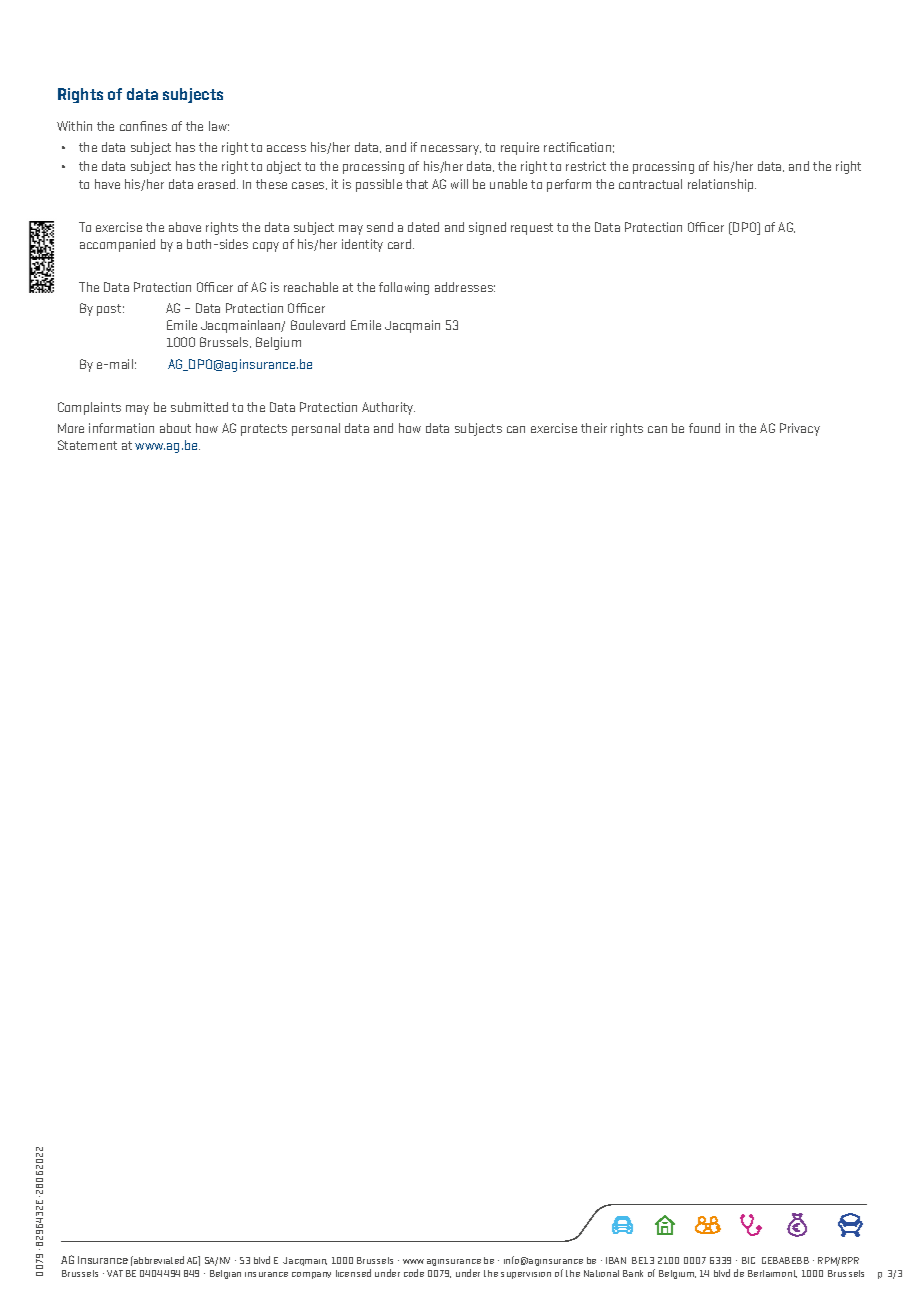 The image size is (924, 1308). What do you see at coordinates (87, 445) in the image?
I see `Statement` at bounding box center [87, 445].
